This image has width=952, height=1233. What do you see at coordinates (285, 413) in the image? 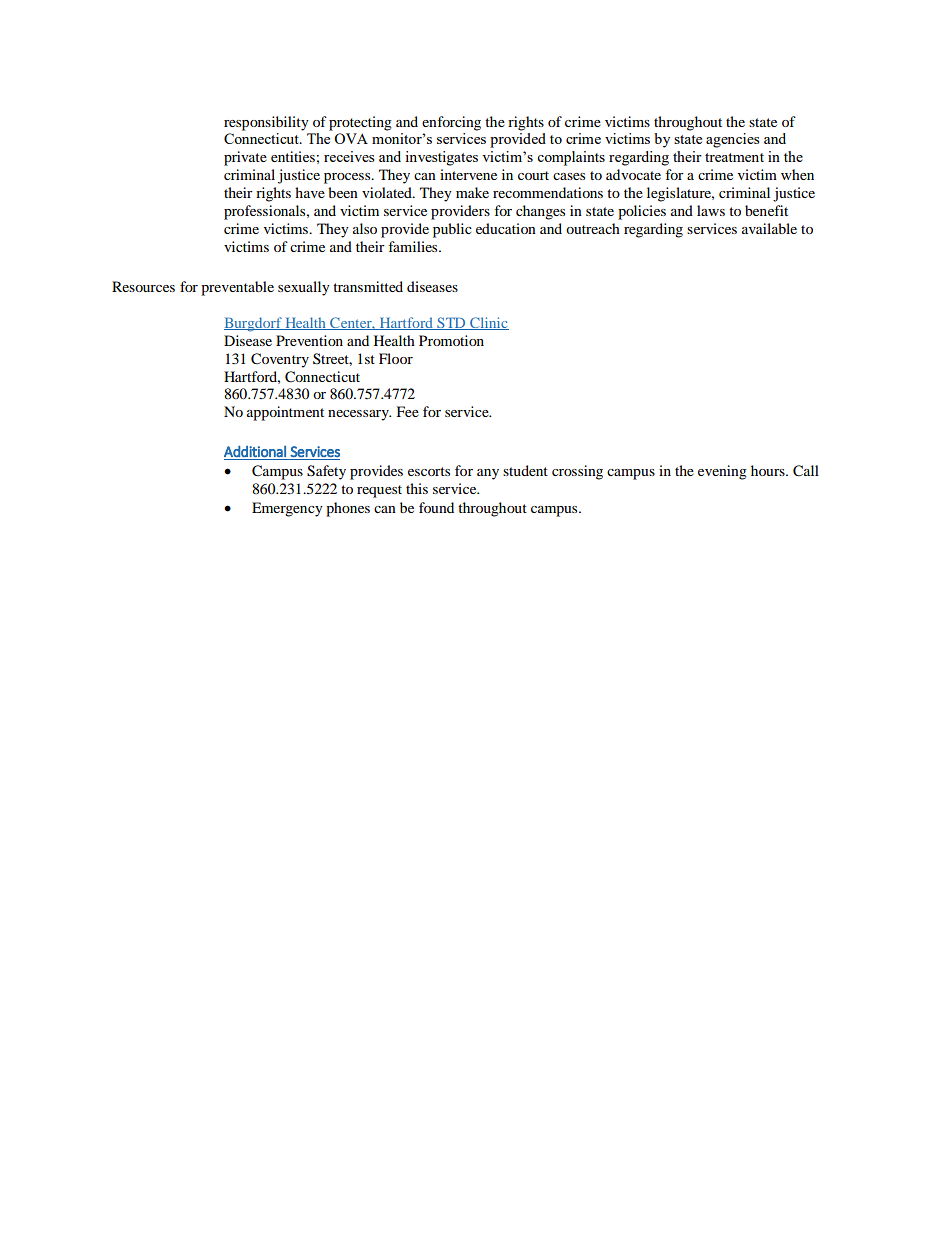
I see `appointment` at bounding box center [285, 413].
